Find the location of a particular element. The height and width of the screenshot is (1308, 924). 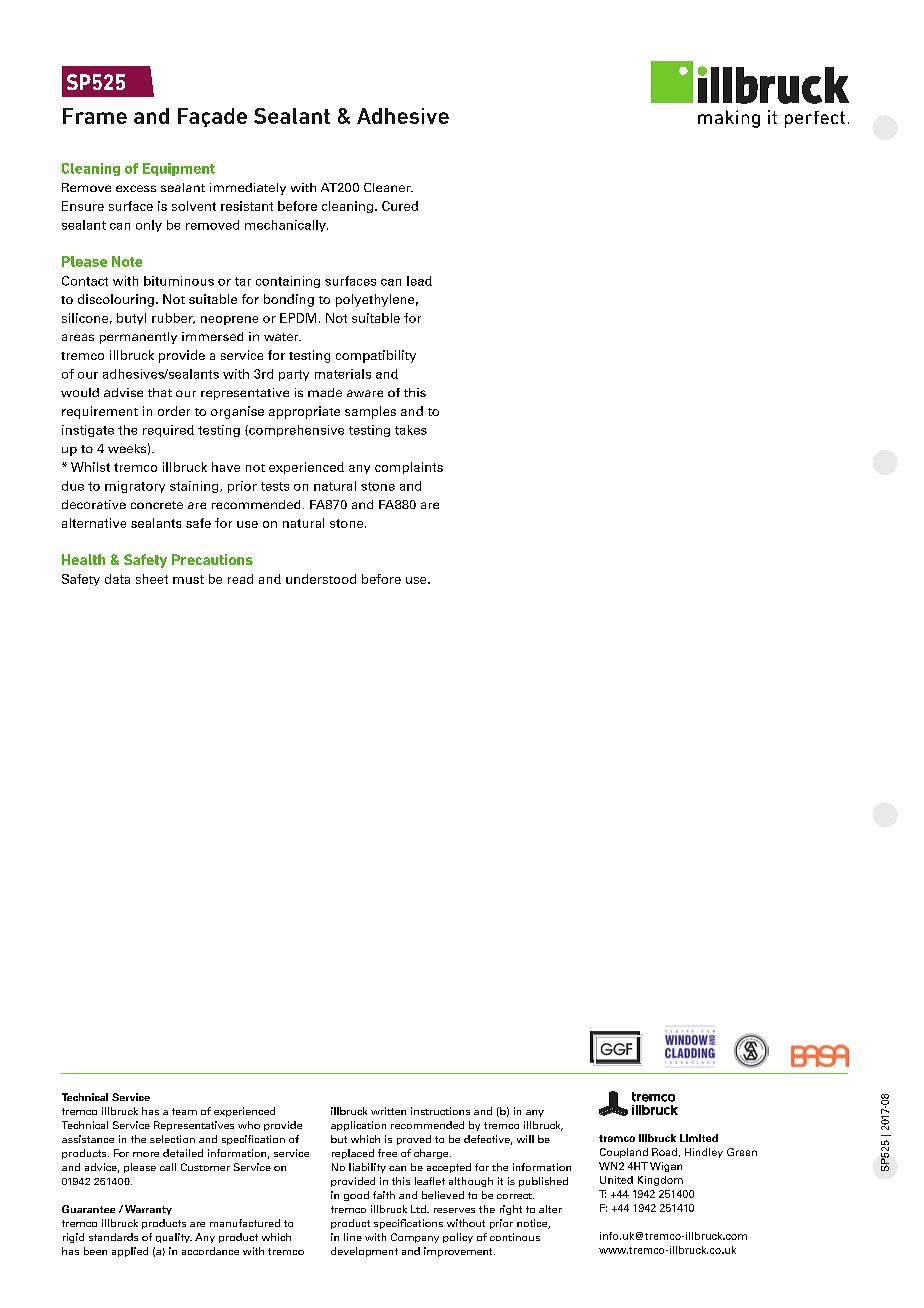

complaints is located at coordinates (409, 468).
